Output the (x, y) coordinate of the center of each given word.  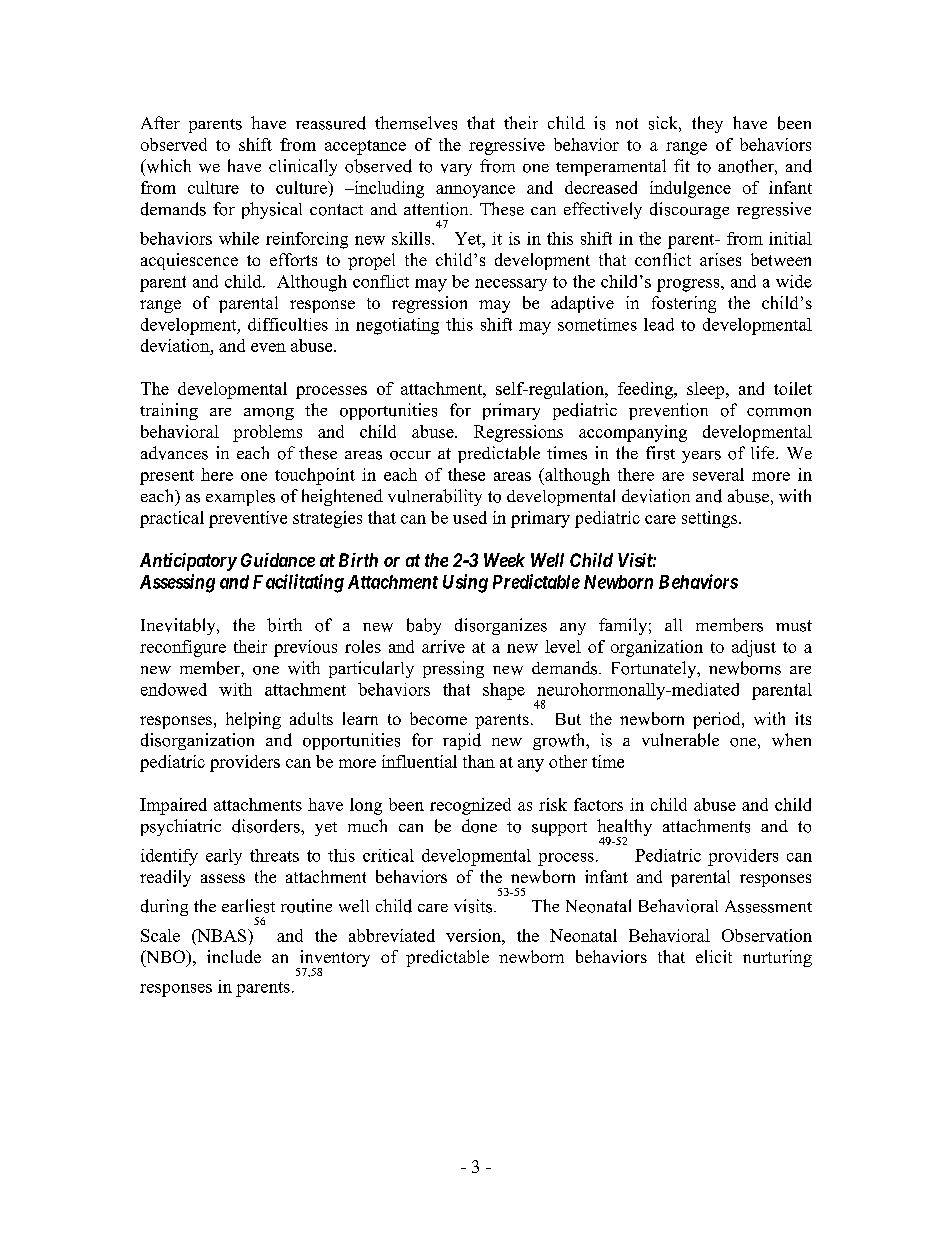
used (470, 517)
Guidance (278, 560)
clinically (303, 167)
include (234, 956)
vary (456, 170)
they (707, 124)
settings (711, 519)
